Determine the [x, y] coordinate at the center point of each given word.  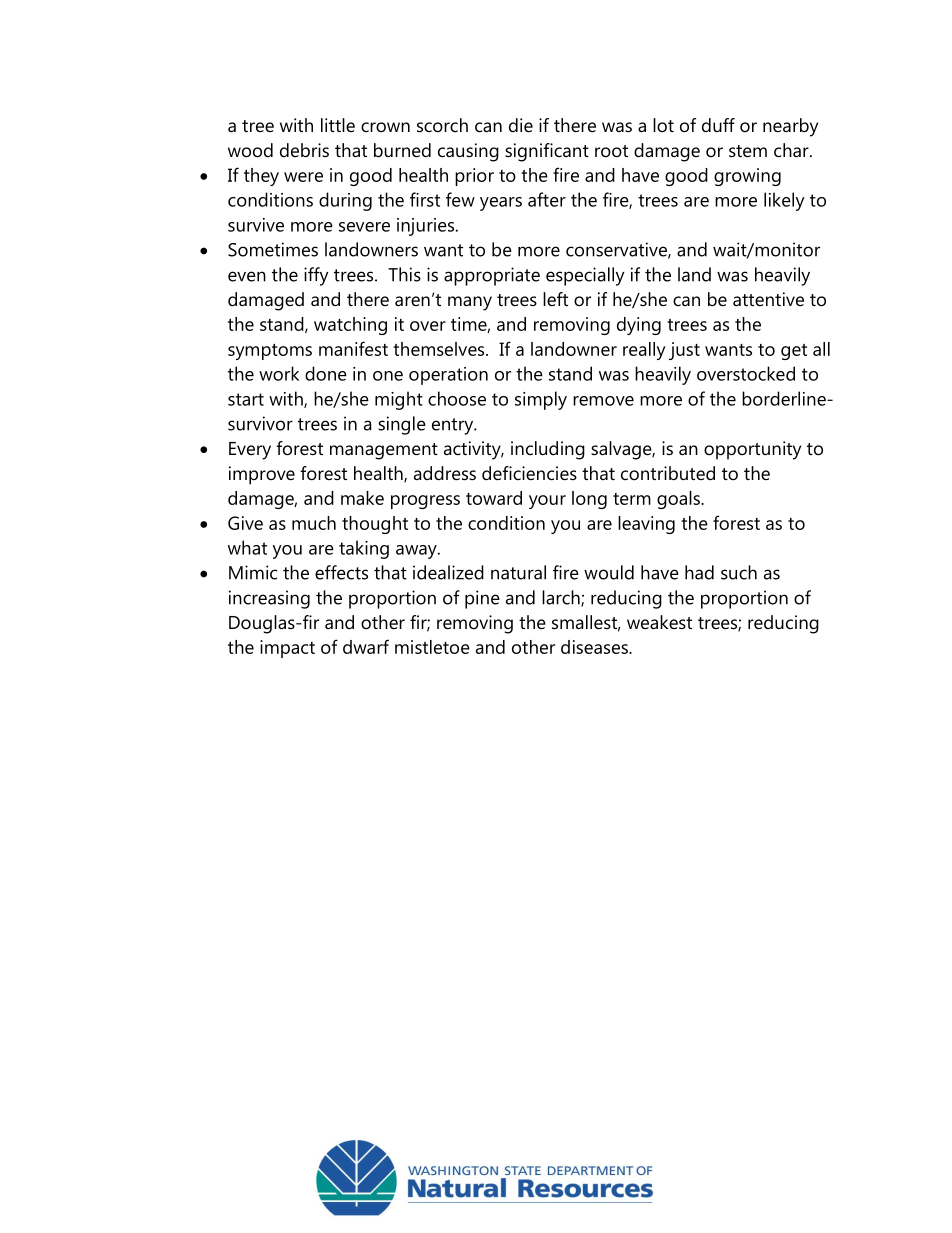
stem [748, 151]
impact [287, 649]
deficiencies [529, 473]
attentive [768, 299]
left [555, 299]
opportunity [752, 450]
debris [304, 150]
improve [262, 475]
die [521, 125]
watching [350, 326]
